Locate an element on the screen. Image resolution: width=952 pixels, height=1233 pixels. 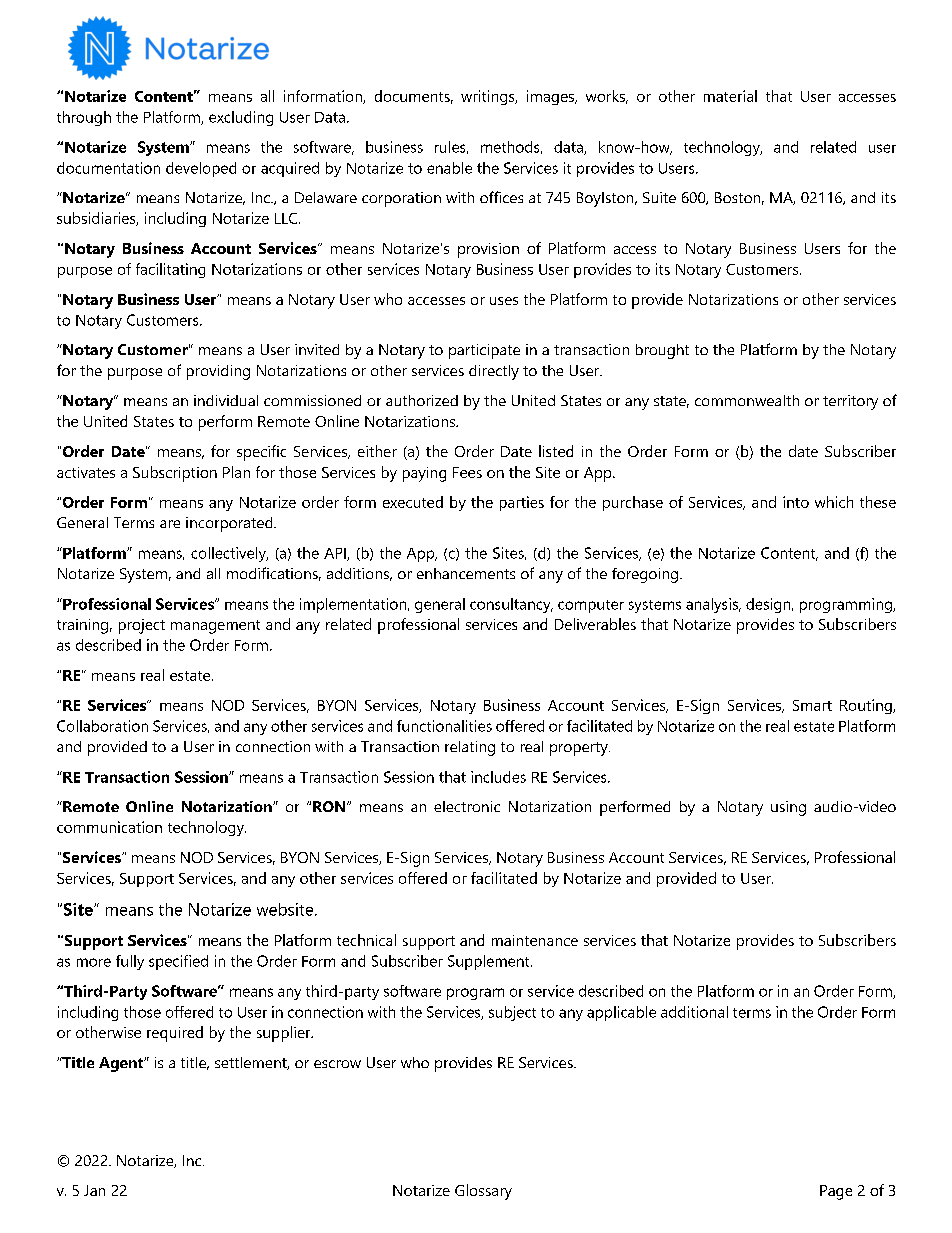
writings is located at coordinates (489, 97).
